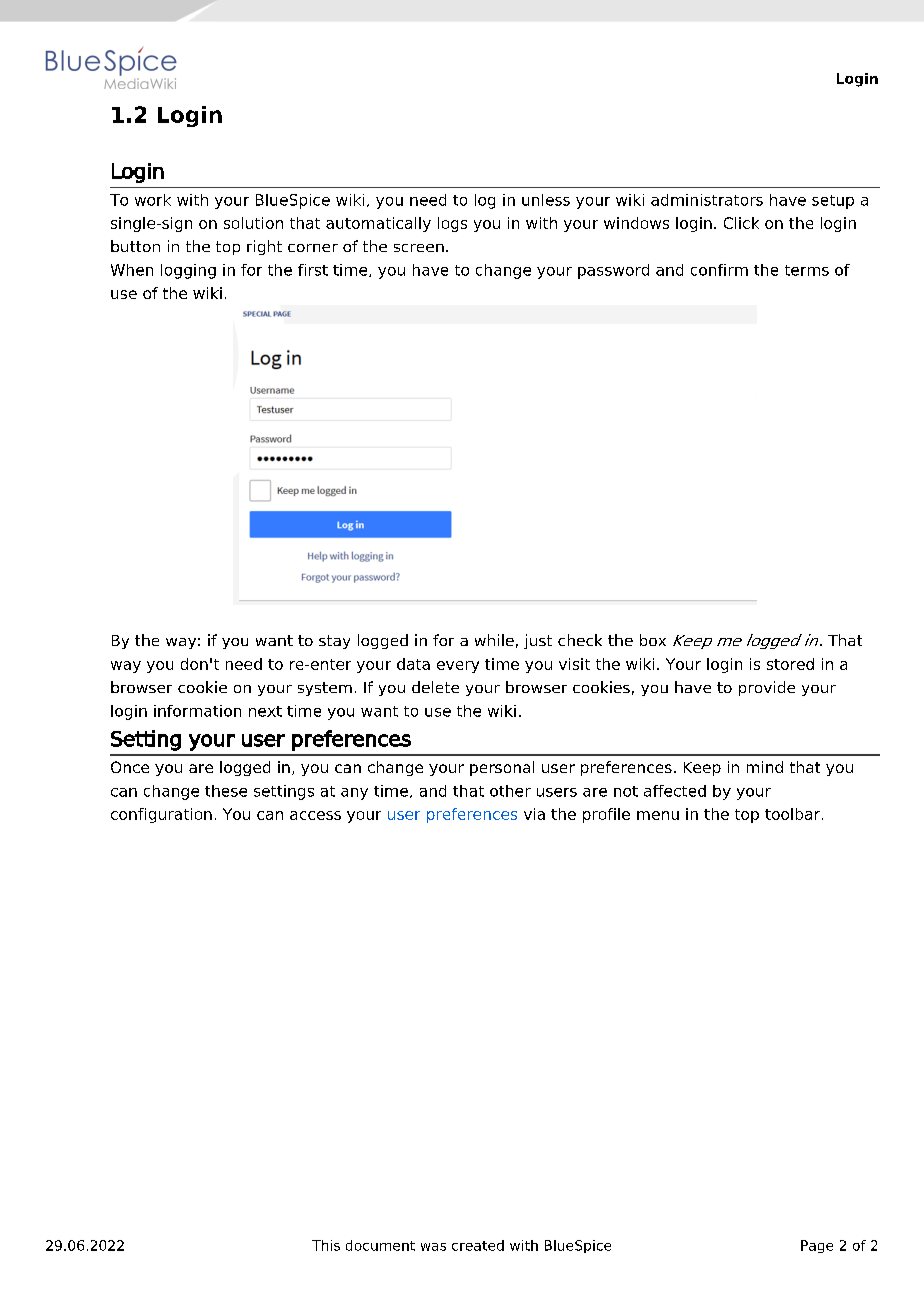 The image size is (924, 1308). What do you see at coordinates (197, 711) in the screenshot?
I see `information` at bounding box center [197, 711].
